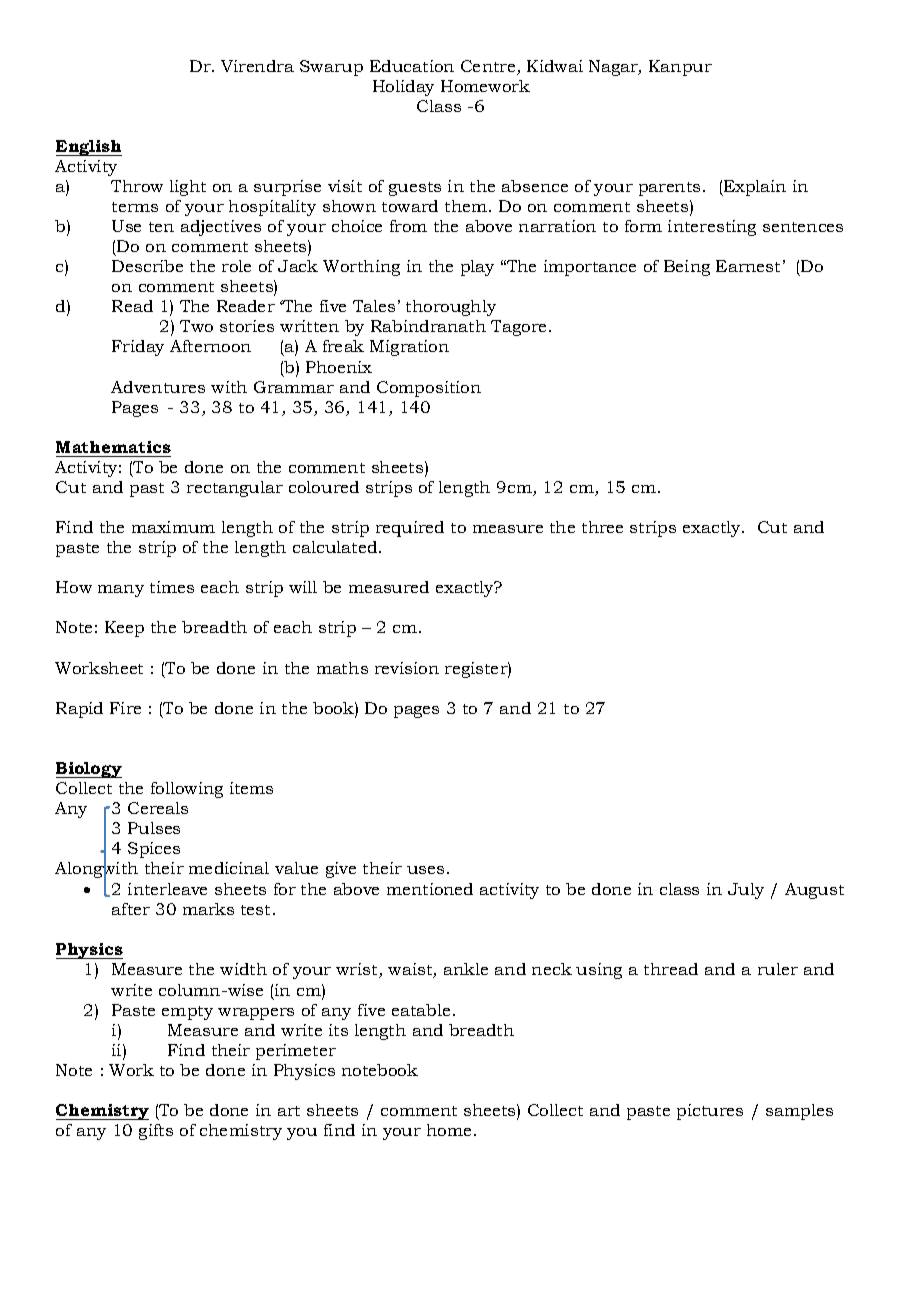 The height and width of the page is (1308, 924). I want to click on English, so click(89, 148).
